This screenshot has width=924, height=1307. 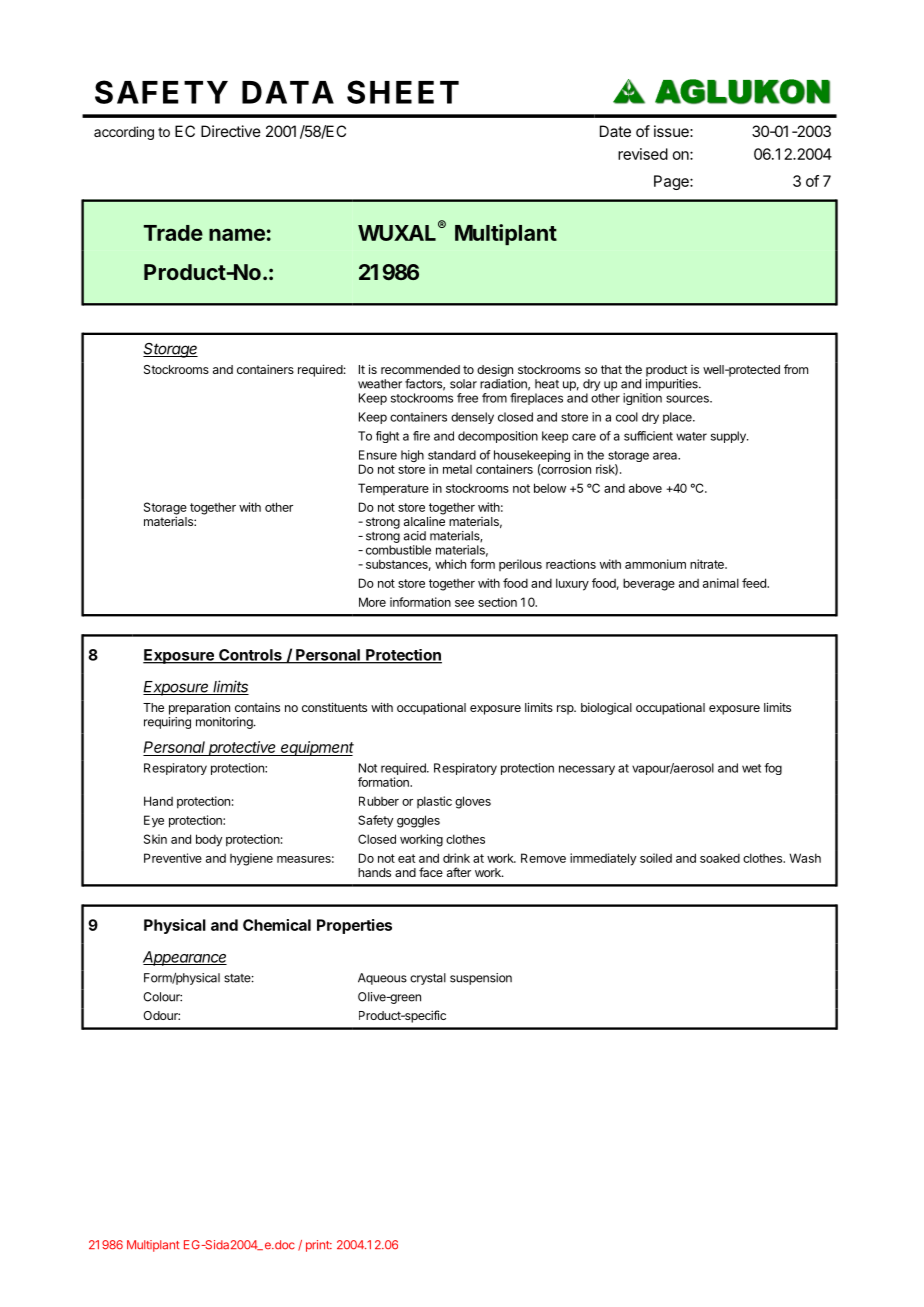 What do you see at coordinates (209, 840) in the screenshot?
I see `body` at bounding box center [209, 840].
